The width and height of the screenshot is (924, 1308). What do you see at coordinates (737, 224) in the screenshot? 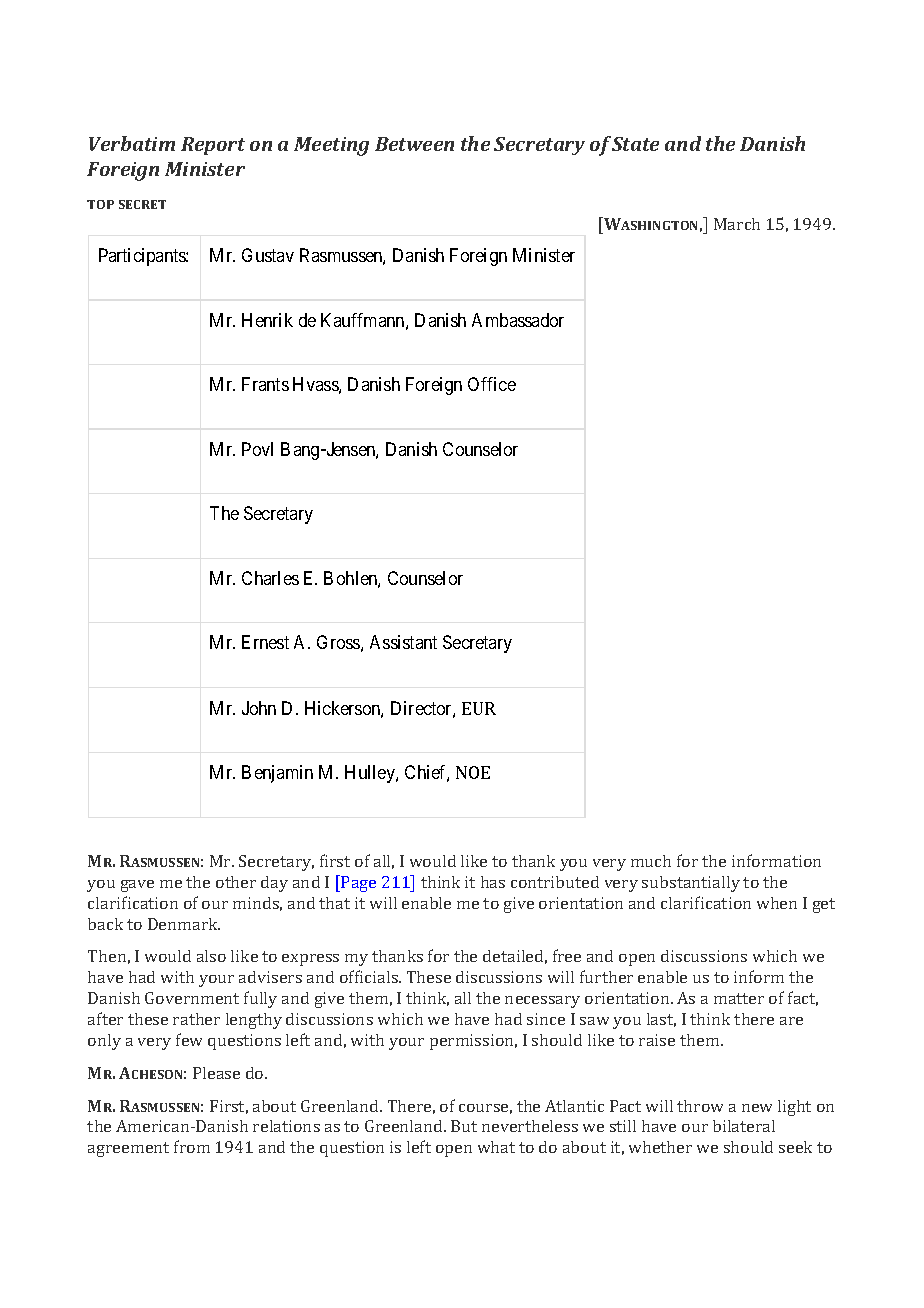
I see `March` at bounding box center [737, 224].
